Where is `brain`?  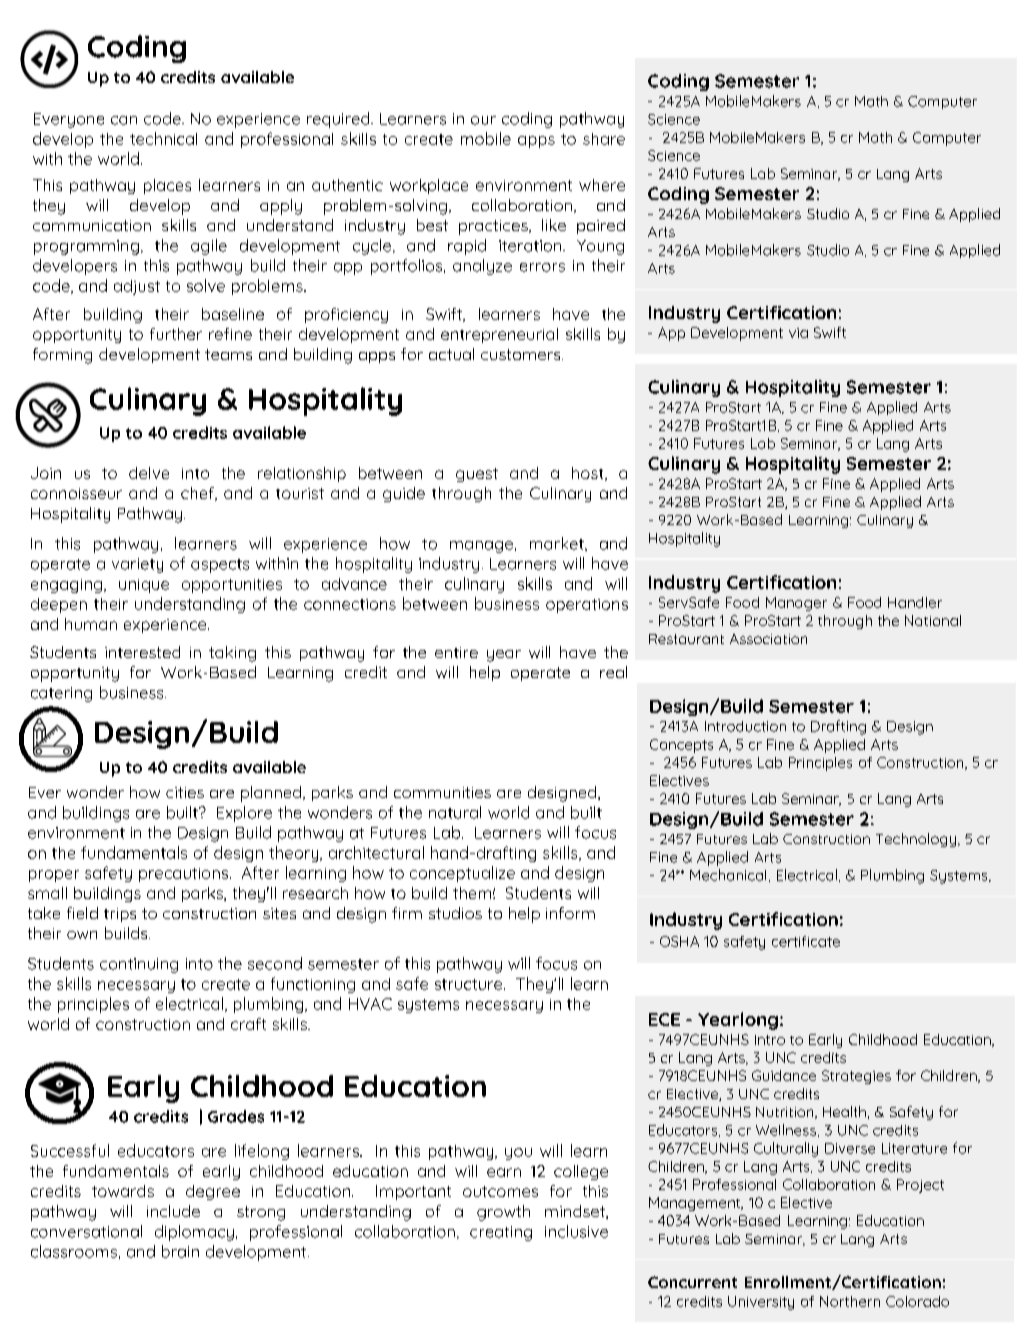
brain is located at coordinates (180, 1251).
